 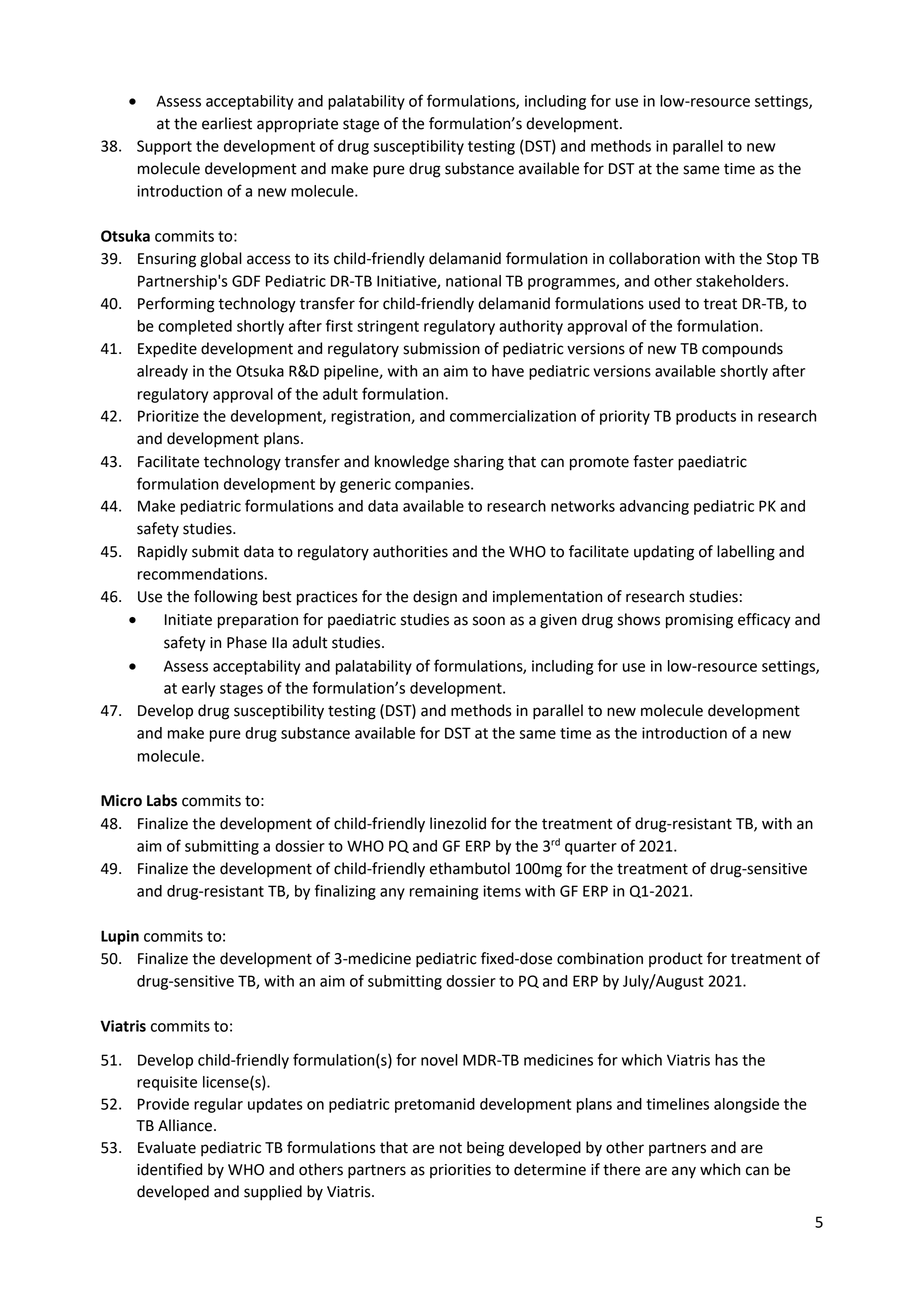 What do you see at coordinates (699, 621) in the page?
I see `promising` at bounding box center [699, 621].
